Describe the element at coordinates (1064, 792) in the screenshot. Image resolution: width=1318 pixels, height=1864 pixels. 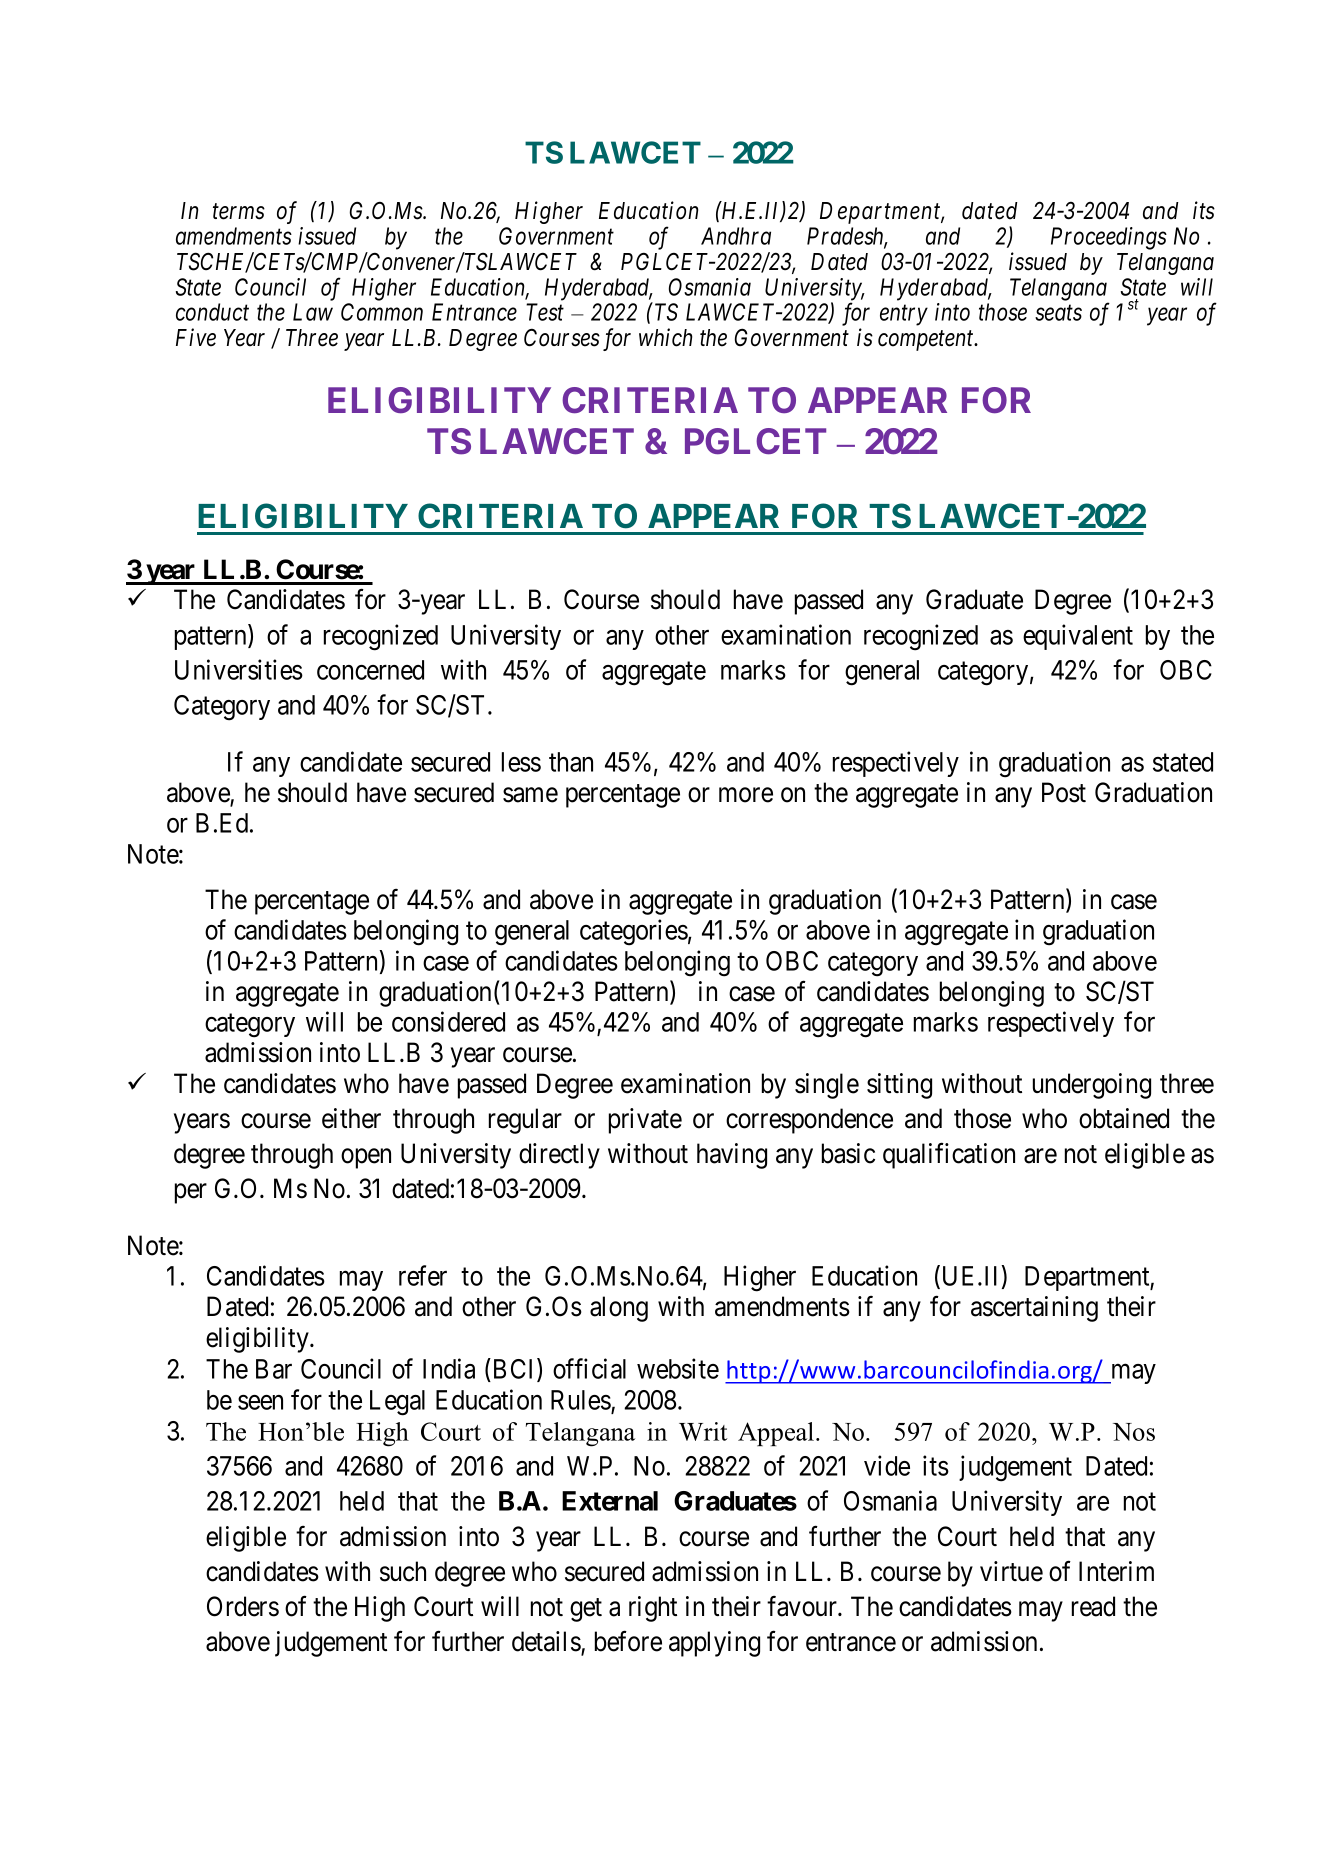
I see `Post` at that location.
